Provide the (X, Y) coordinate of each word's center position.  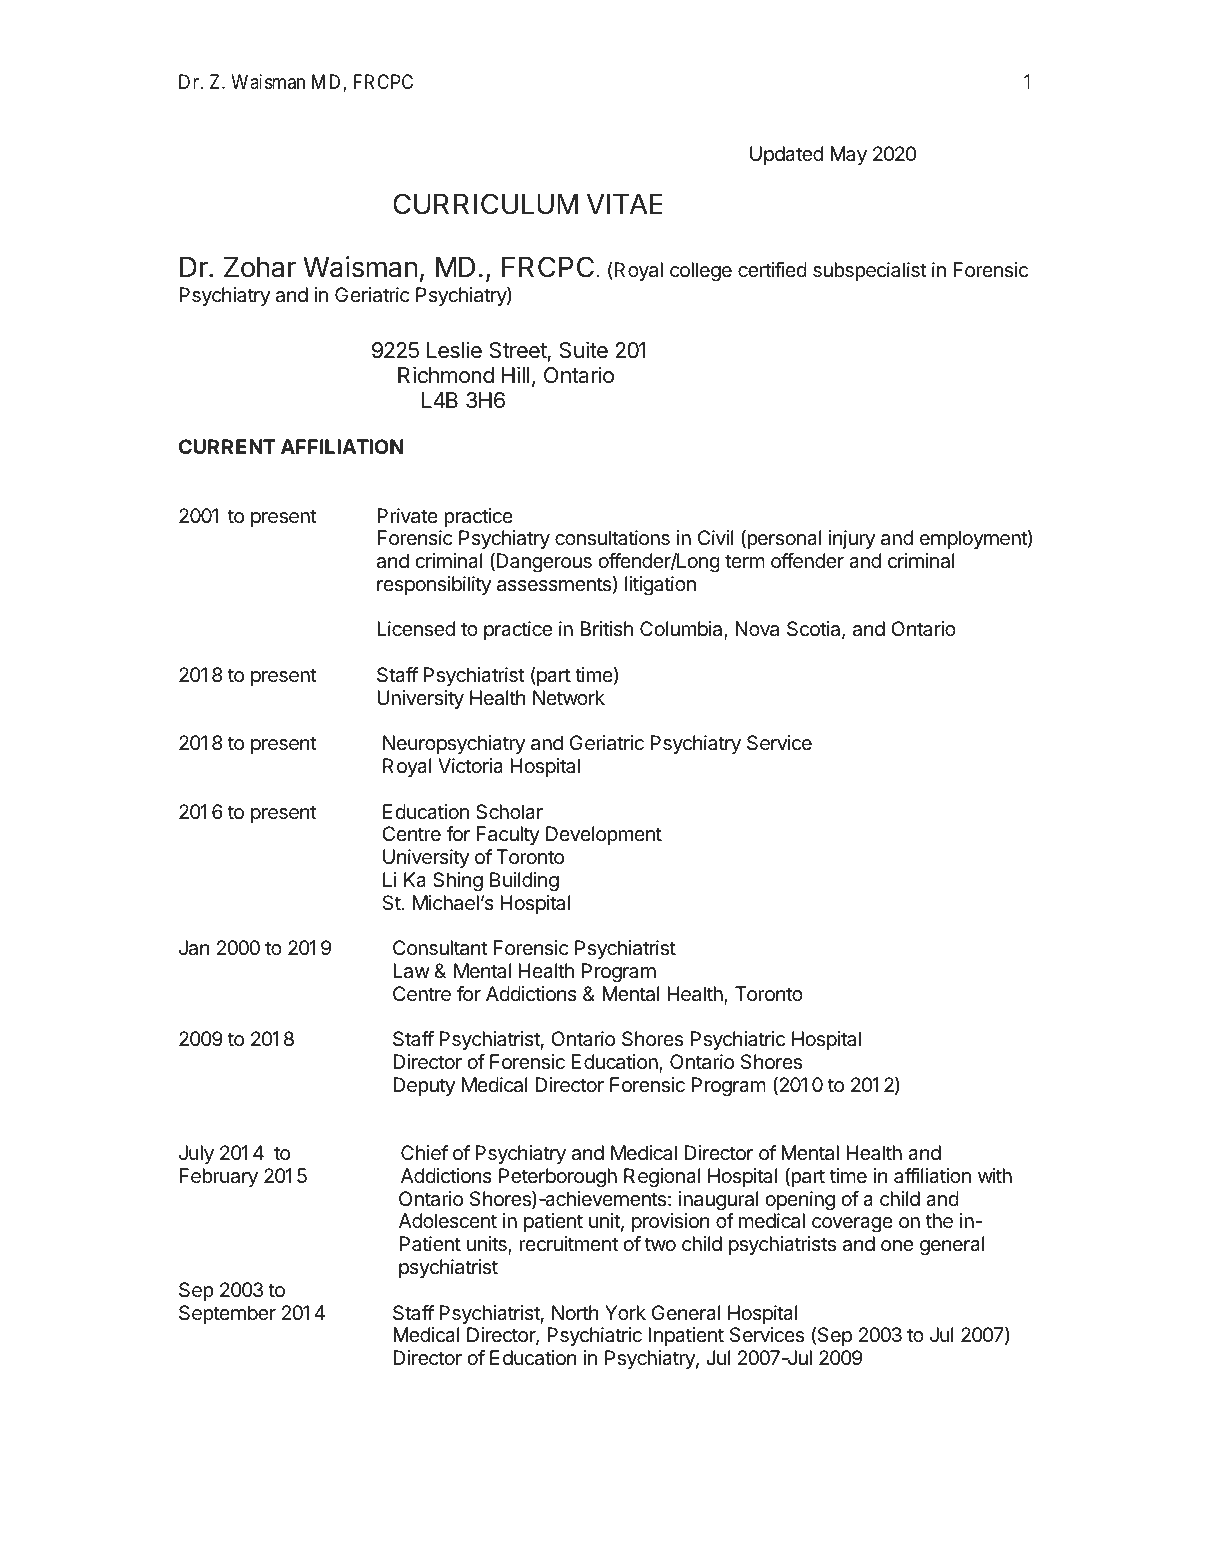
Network (569, 697)
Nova (757, 629)
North (575, 1312)
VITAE (625, 204)
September (227, 1314)
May (848, 155)
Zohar (260, 267)
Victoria (470, 766)
